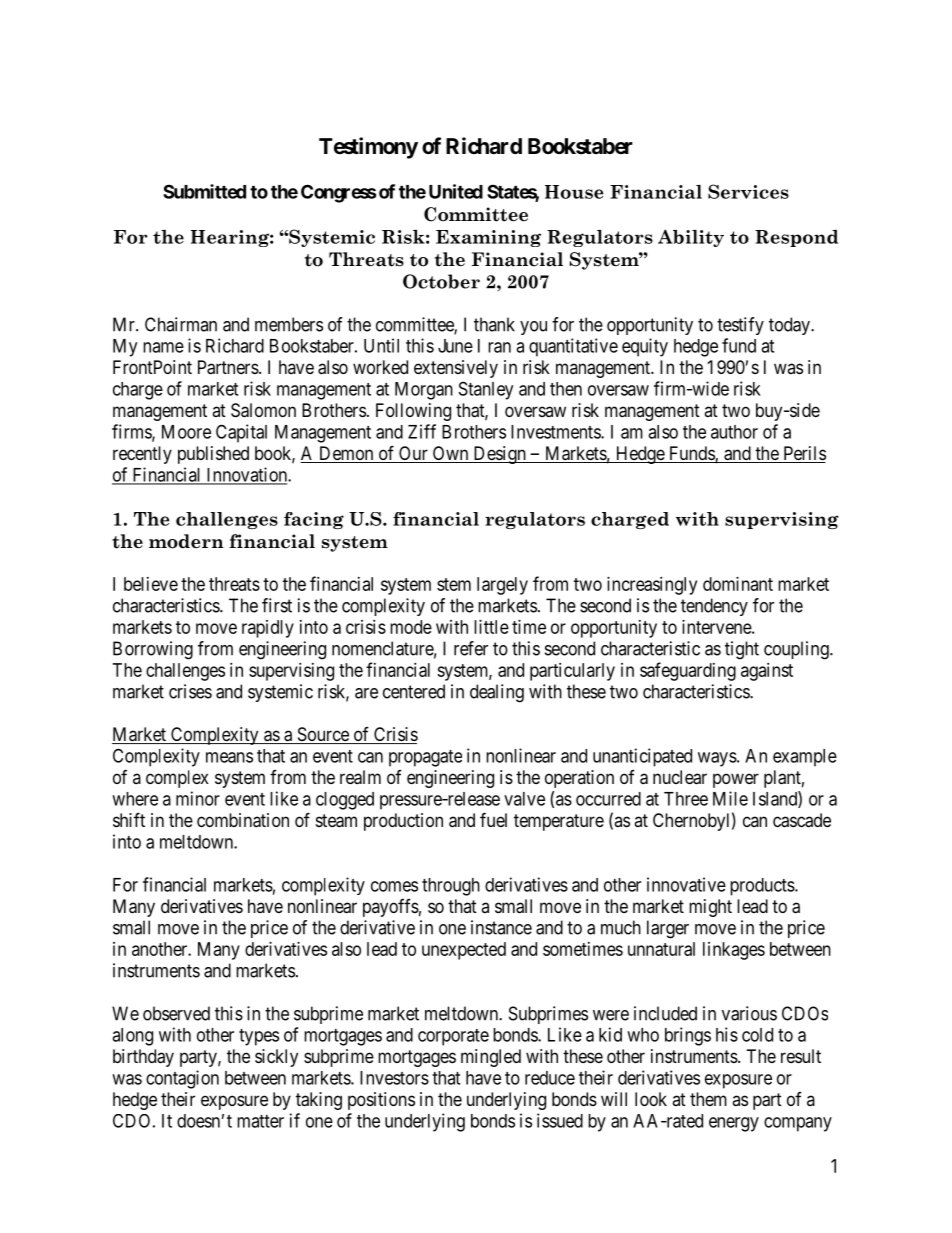 The height and width of the screenshot is (1233, 952). What do you see at coordinates (198, 798) in the screenshot?
I see `minor` at bounding box center [198, 798].
